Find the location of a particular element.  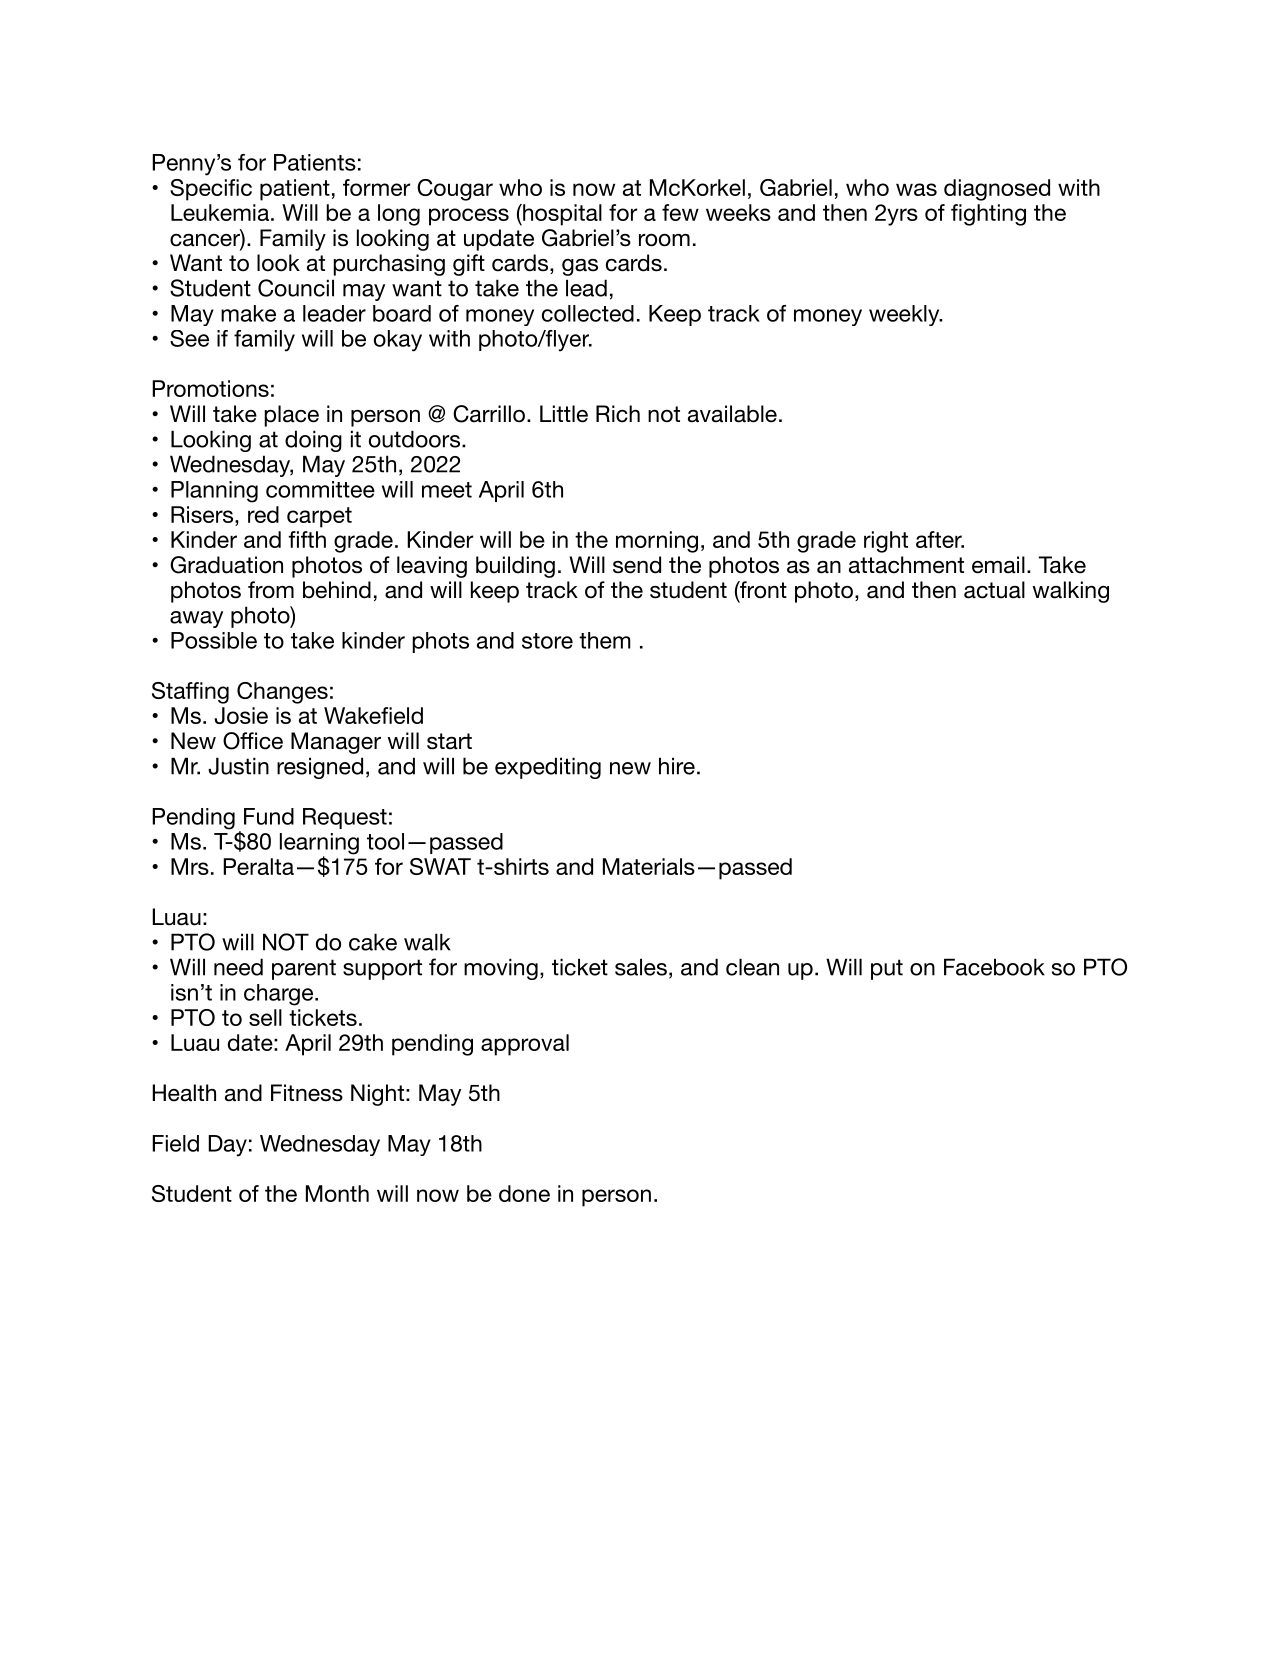

Month is located at coordinates (337, 1193).
